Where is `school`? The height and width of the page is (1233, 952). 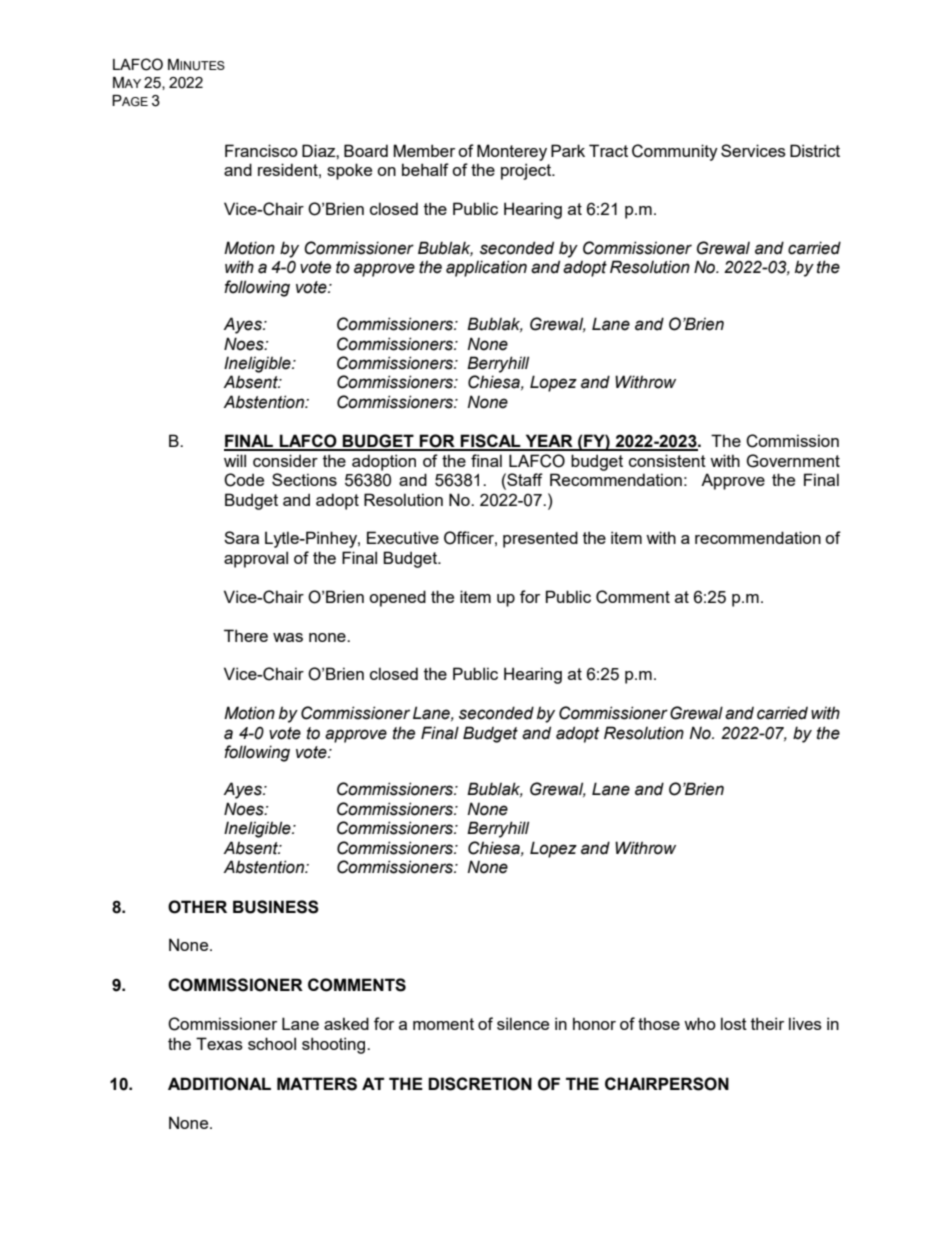
school is located at coordinates (272, 1043).
